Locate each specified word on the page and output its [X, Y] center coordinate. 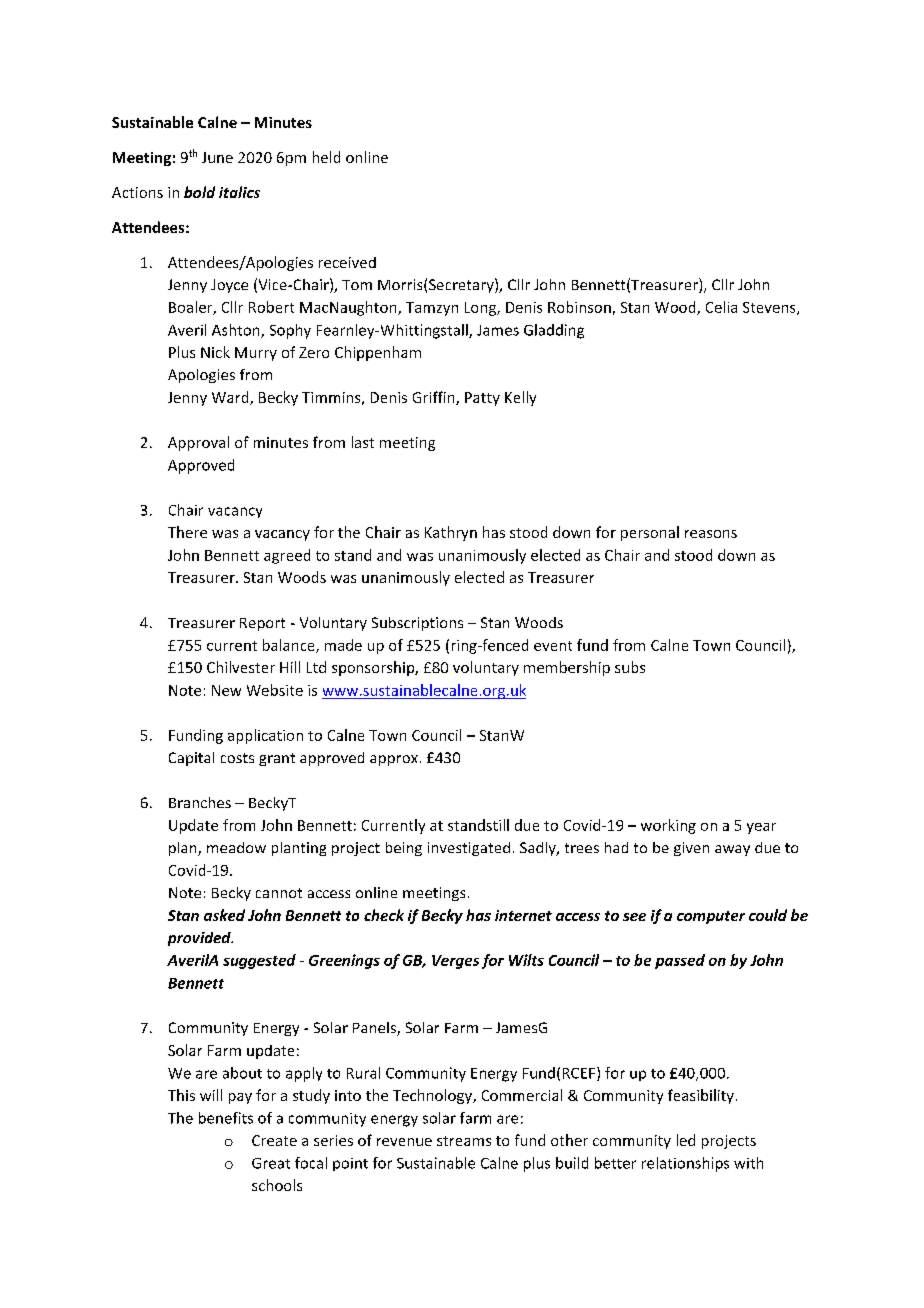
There [187, 532]
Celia [721, 307]
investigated [469, 849]
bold [199, 192]
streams [464, 1141]
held [326, 157]
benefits [226, 1118]
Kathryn [451, 533]
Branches [200, 802]
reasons [711, 534]
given [691, 849]
